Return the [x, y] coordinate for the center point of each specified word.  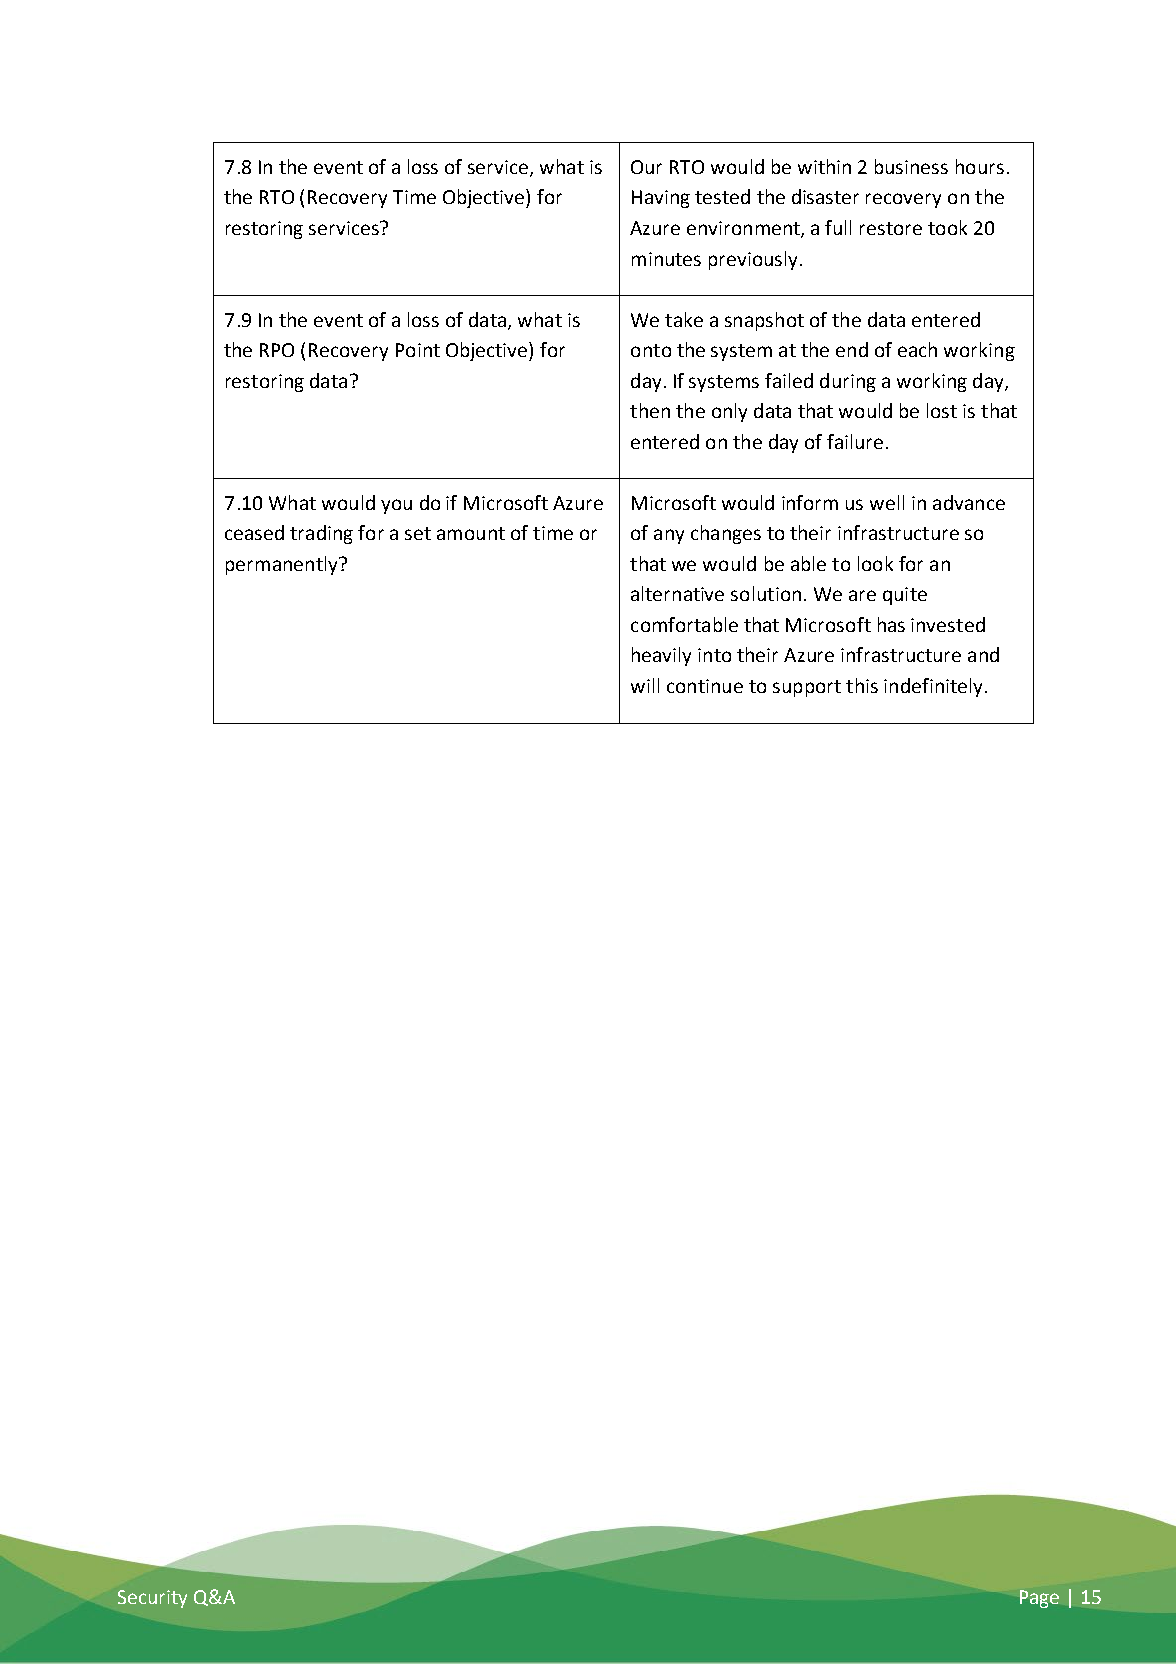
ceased [254, 532]
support [807, 688]
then [650, 410]
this [862, 685]
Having [661, 199]
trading [321, 534]
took [947, 227]
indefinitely [933, 687]
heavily [661, 656]
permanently [283, 565]
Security [152, 1599]
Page [1039, 1599]
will [645, 685]
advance [969, 502]
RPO [277, 350]
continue [705, 686]
